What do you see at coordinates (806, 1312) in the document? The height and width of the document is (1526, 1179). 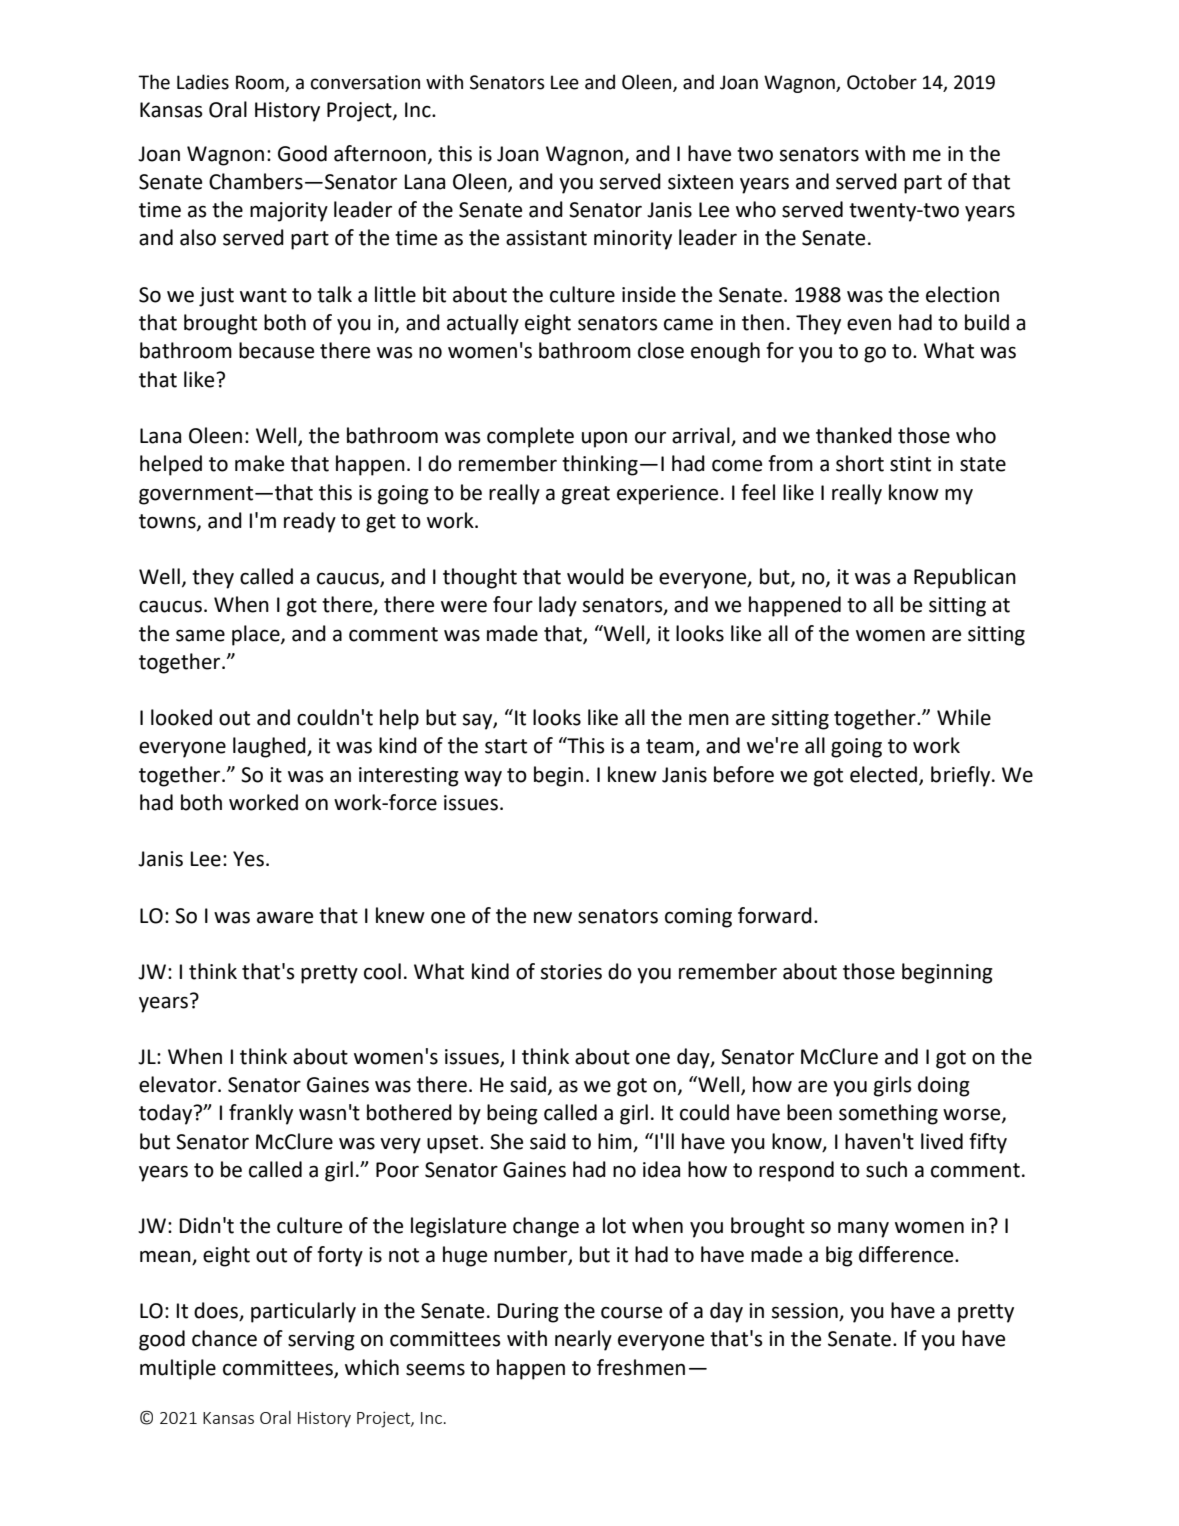 I see `session` at bounding box center [806, 1312].
